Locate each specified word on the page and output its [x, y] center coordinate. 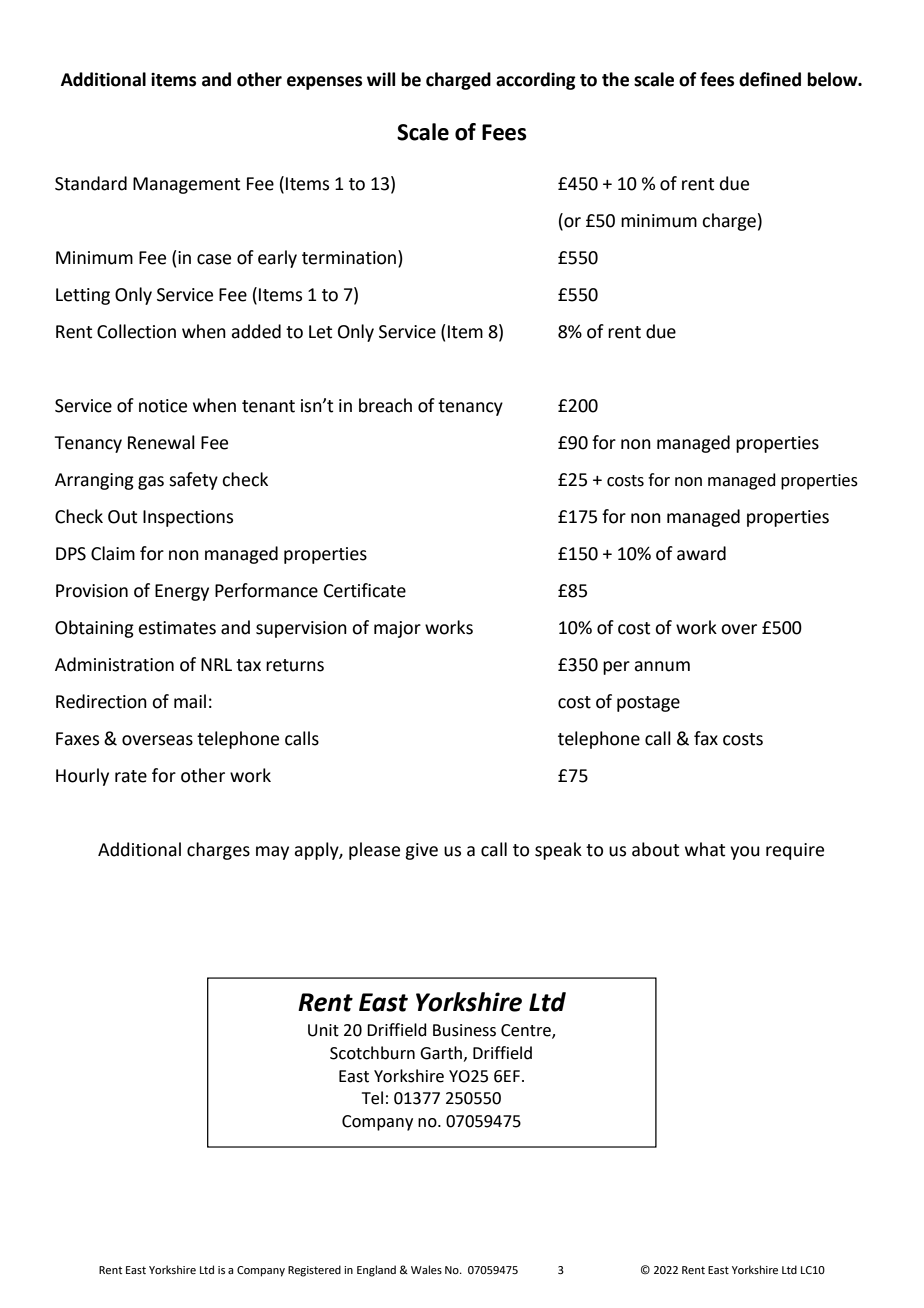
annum [662, 666]
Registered [314, 1271]
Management [186, 185]
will [381, 79]
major [397, 629]
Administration [114, 664]
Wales [426, 1269]
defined [770, 79]
